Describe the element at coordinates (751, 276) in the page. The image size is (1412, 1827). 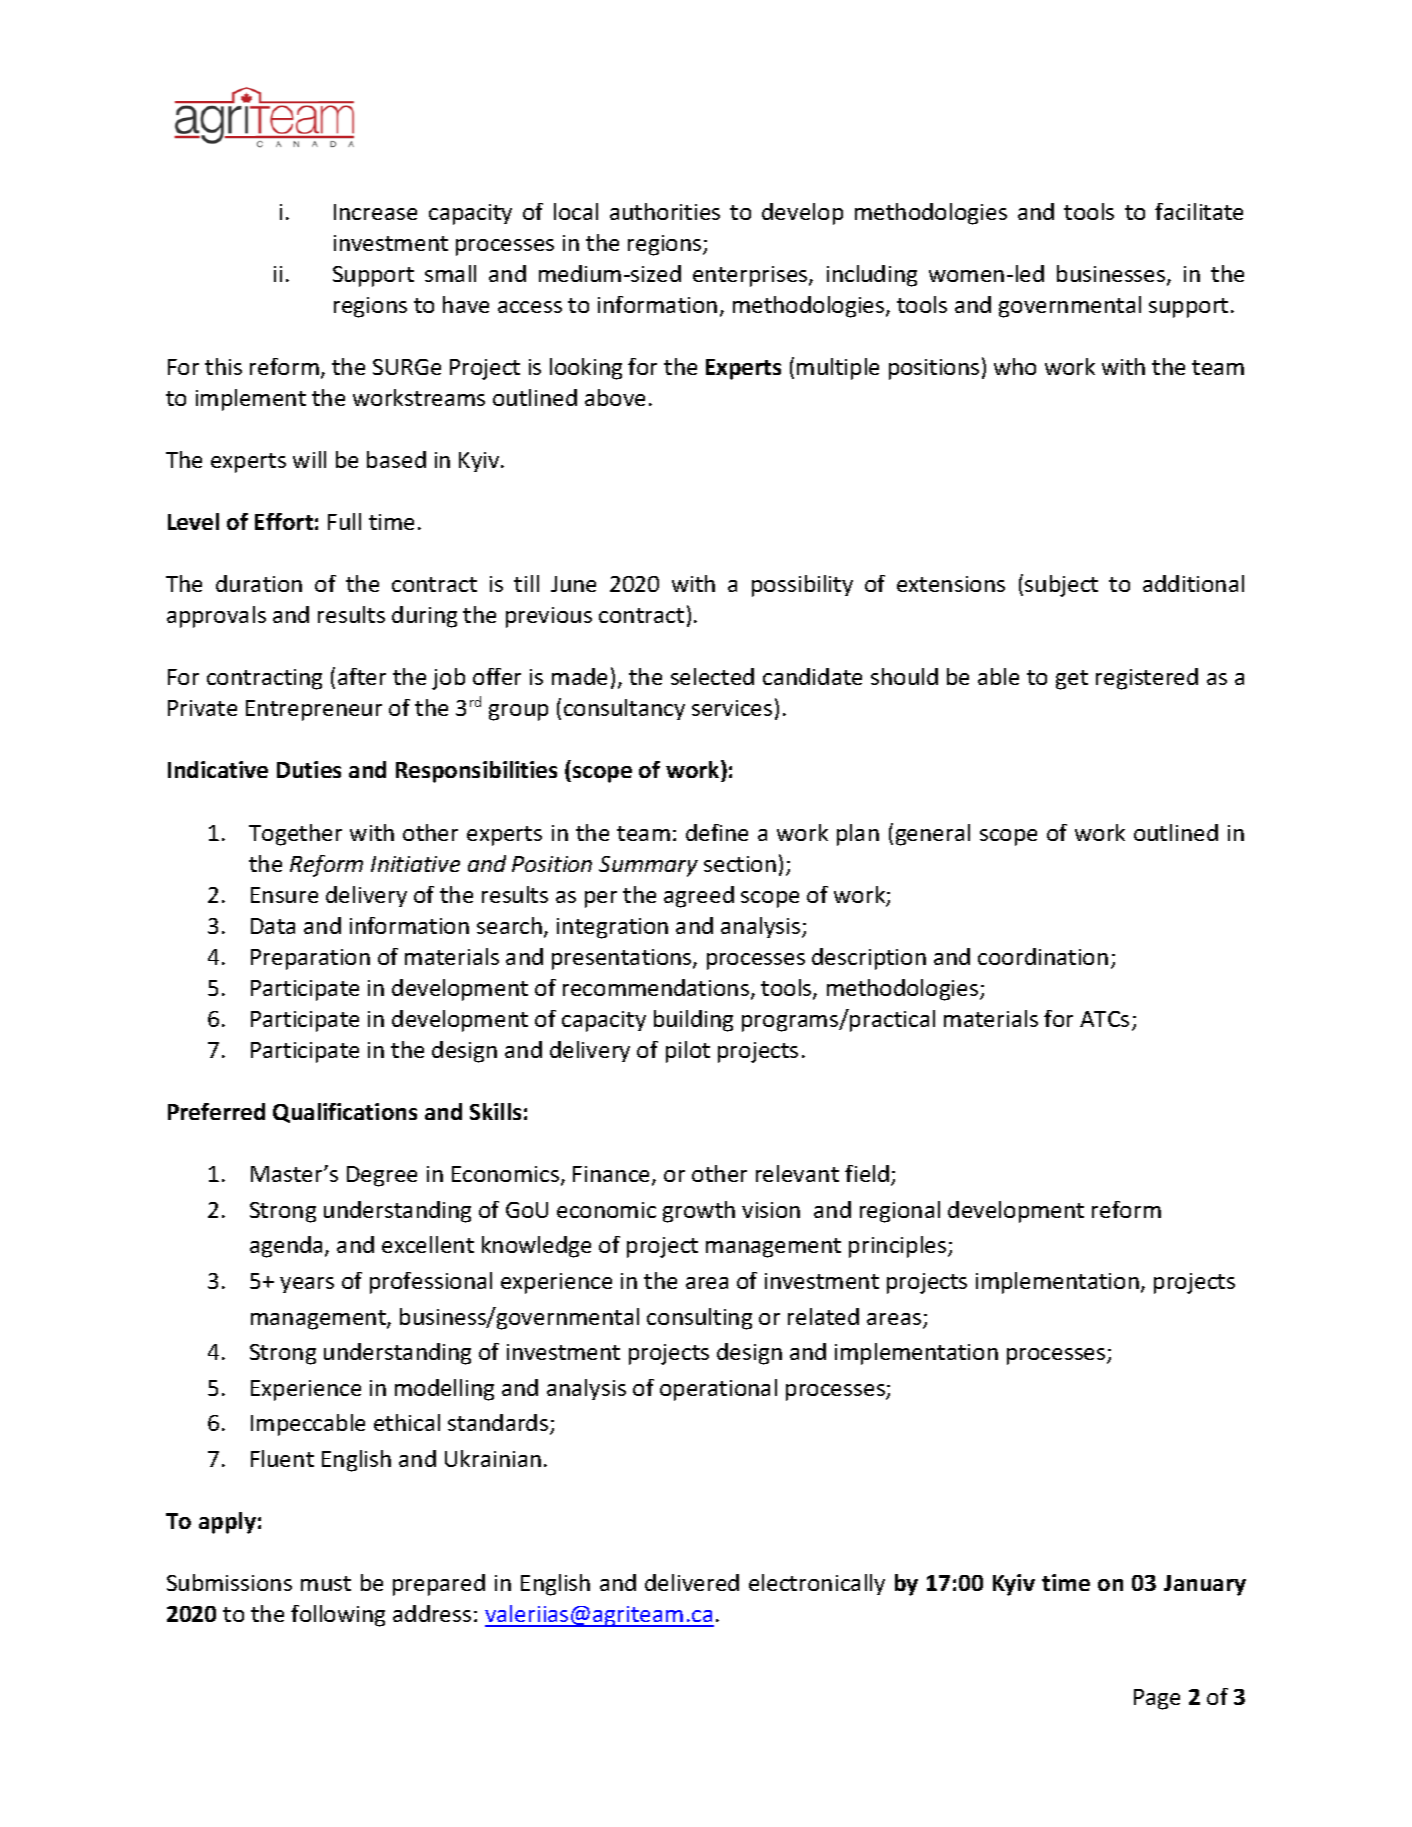
I see `enterprises` at that location.
